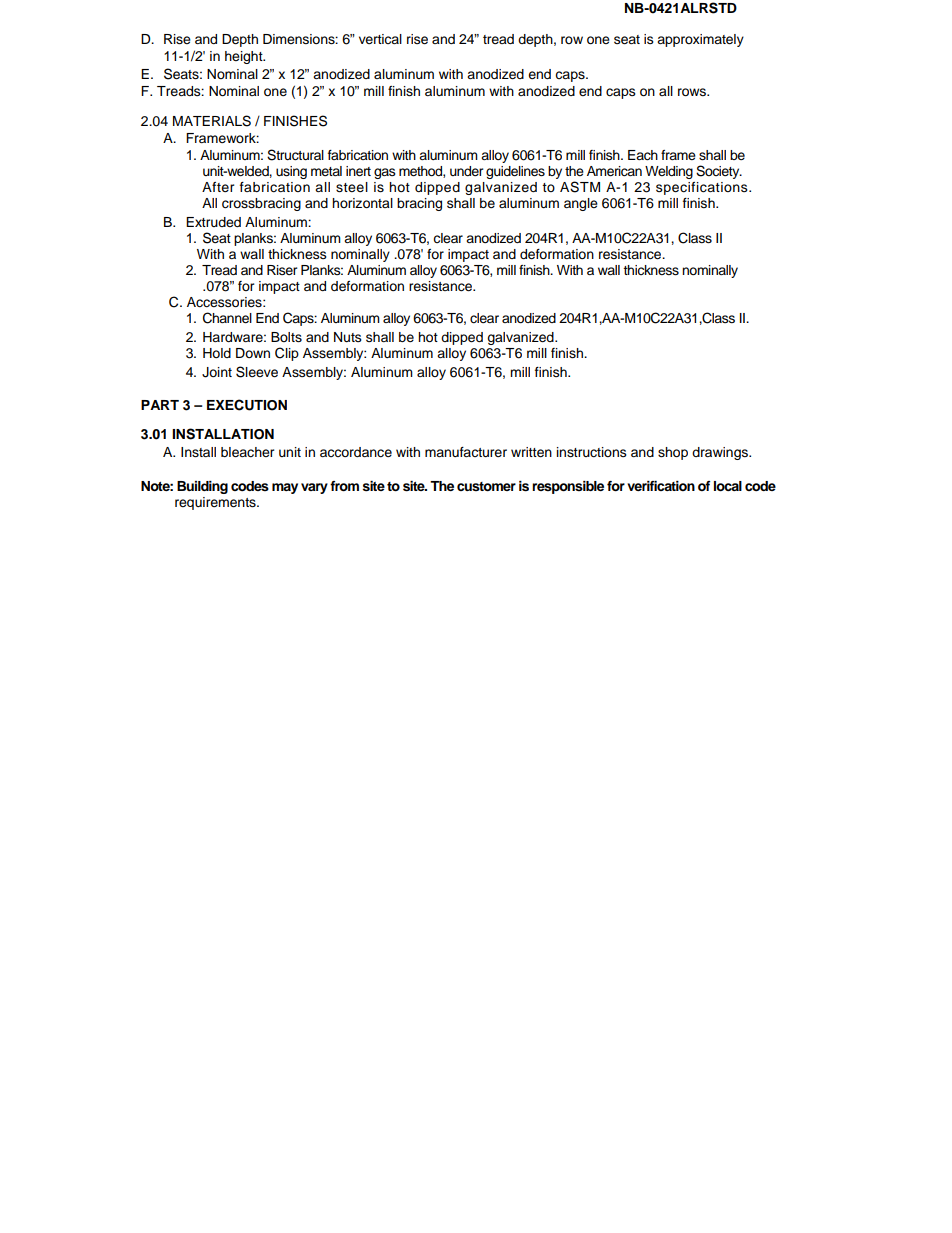  What do you see at coordinates (245, 57) in the screenshot?
I see `height` at bounding box center [245, 57].
